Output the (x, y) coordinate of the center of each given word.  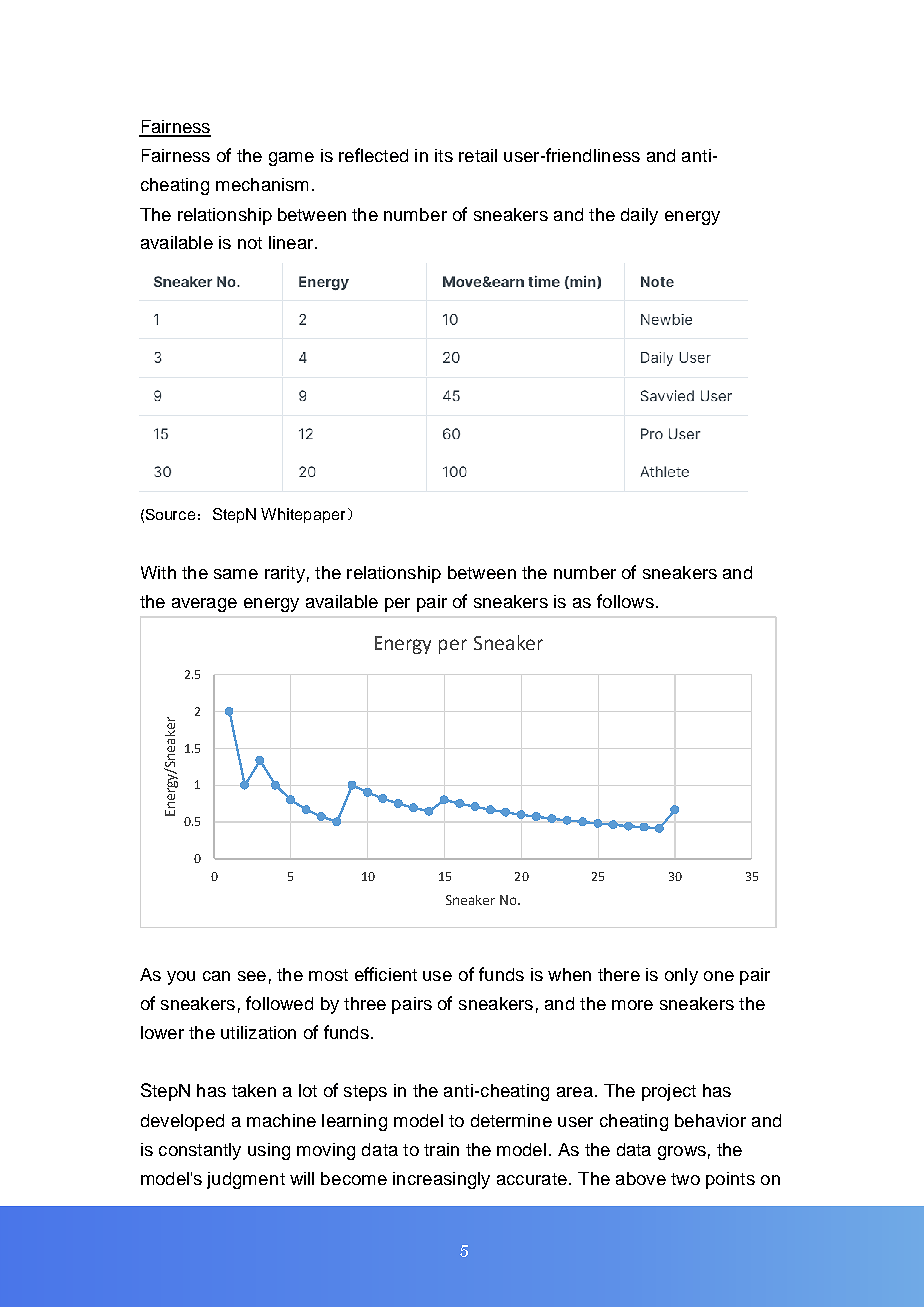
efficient (386, 974)
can (216, 976)
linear (292, 242)
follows (625, 601)
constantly (200, 1151)
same (236, 574)
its (444, 155)
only (681, 976)
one (719, 976)
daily (639, 216)
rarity (285, 574)
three (365, 1003)
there (619, 974)
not (250, 243)
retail (478, 155)
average (204, 605)
